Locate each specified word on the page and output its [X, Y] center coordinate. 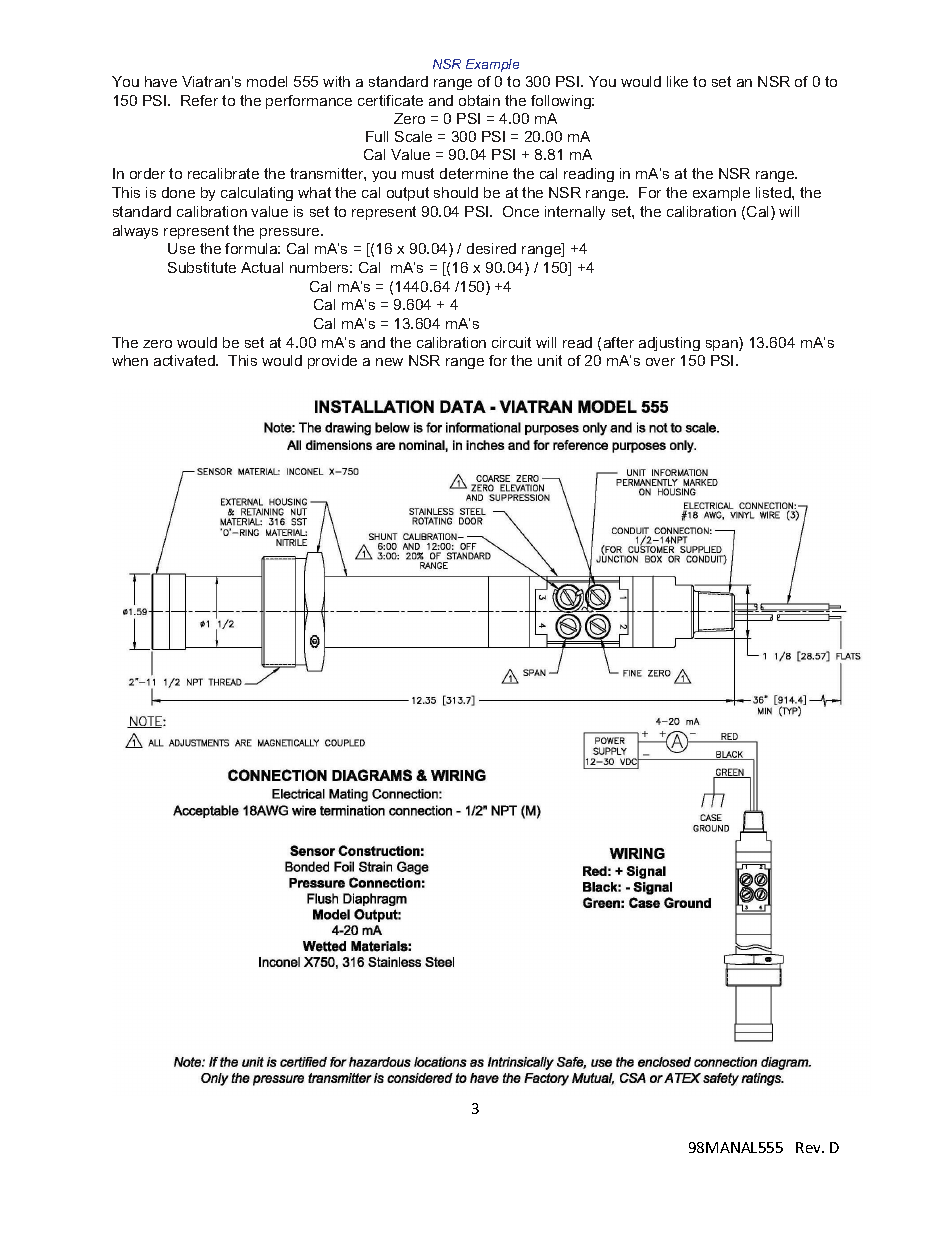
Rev [809, 1147]
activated [185, 360]
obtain [479, 100]
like [677, 81]
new [389, 362]
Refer [199, 100]
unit [550, 360]
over [660, 362]
